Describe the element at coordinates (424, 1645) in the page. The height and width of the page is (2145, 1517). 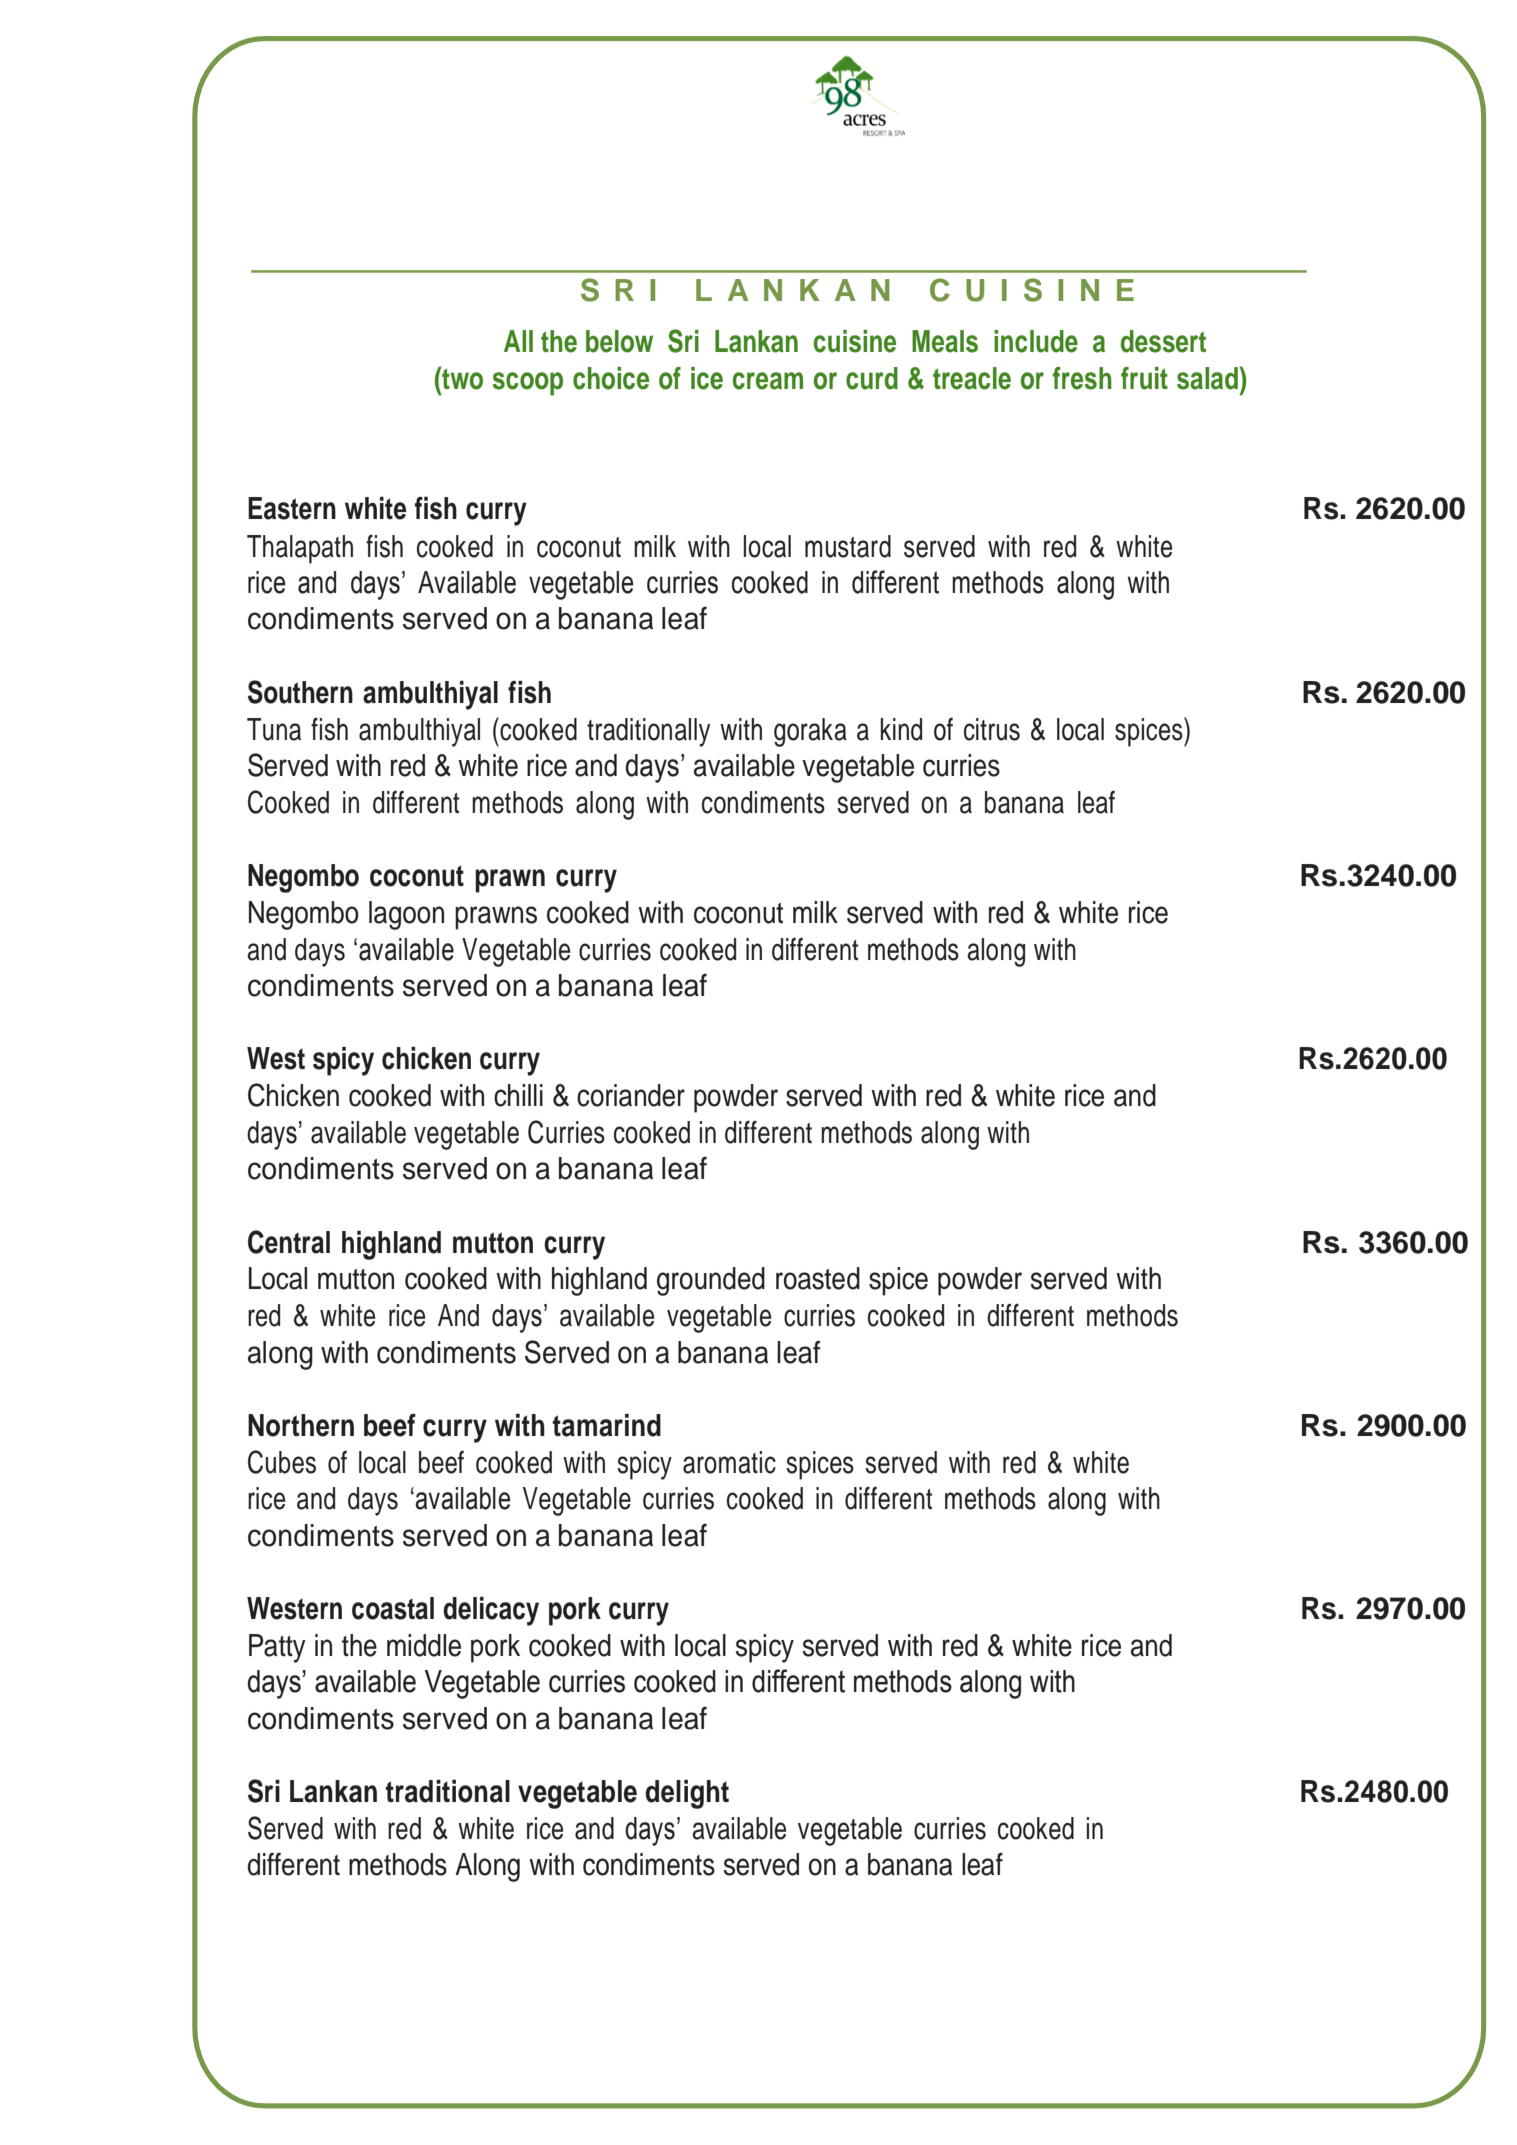
I see `middle` at that location.
